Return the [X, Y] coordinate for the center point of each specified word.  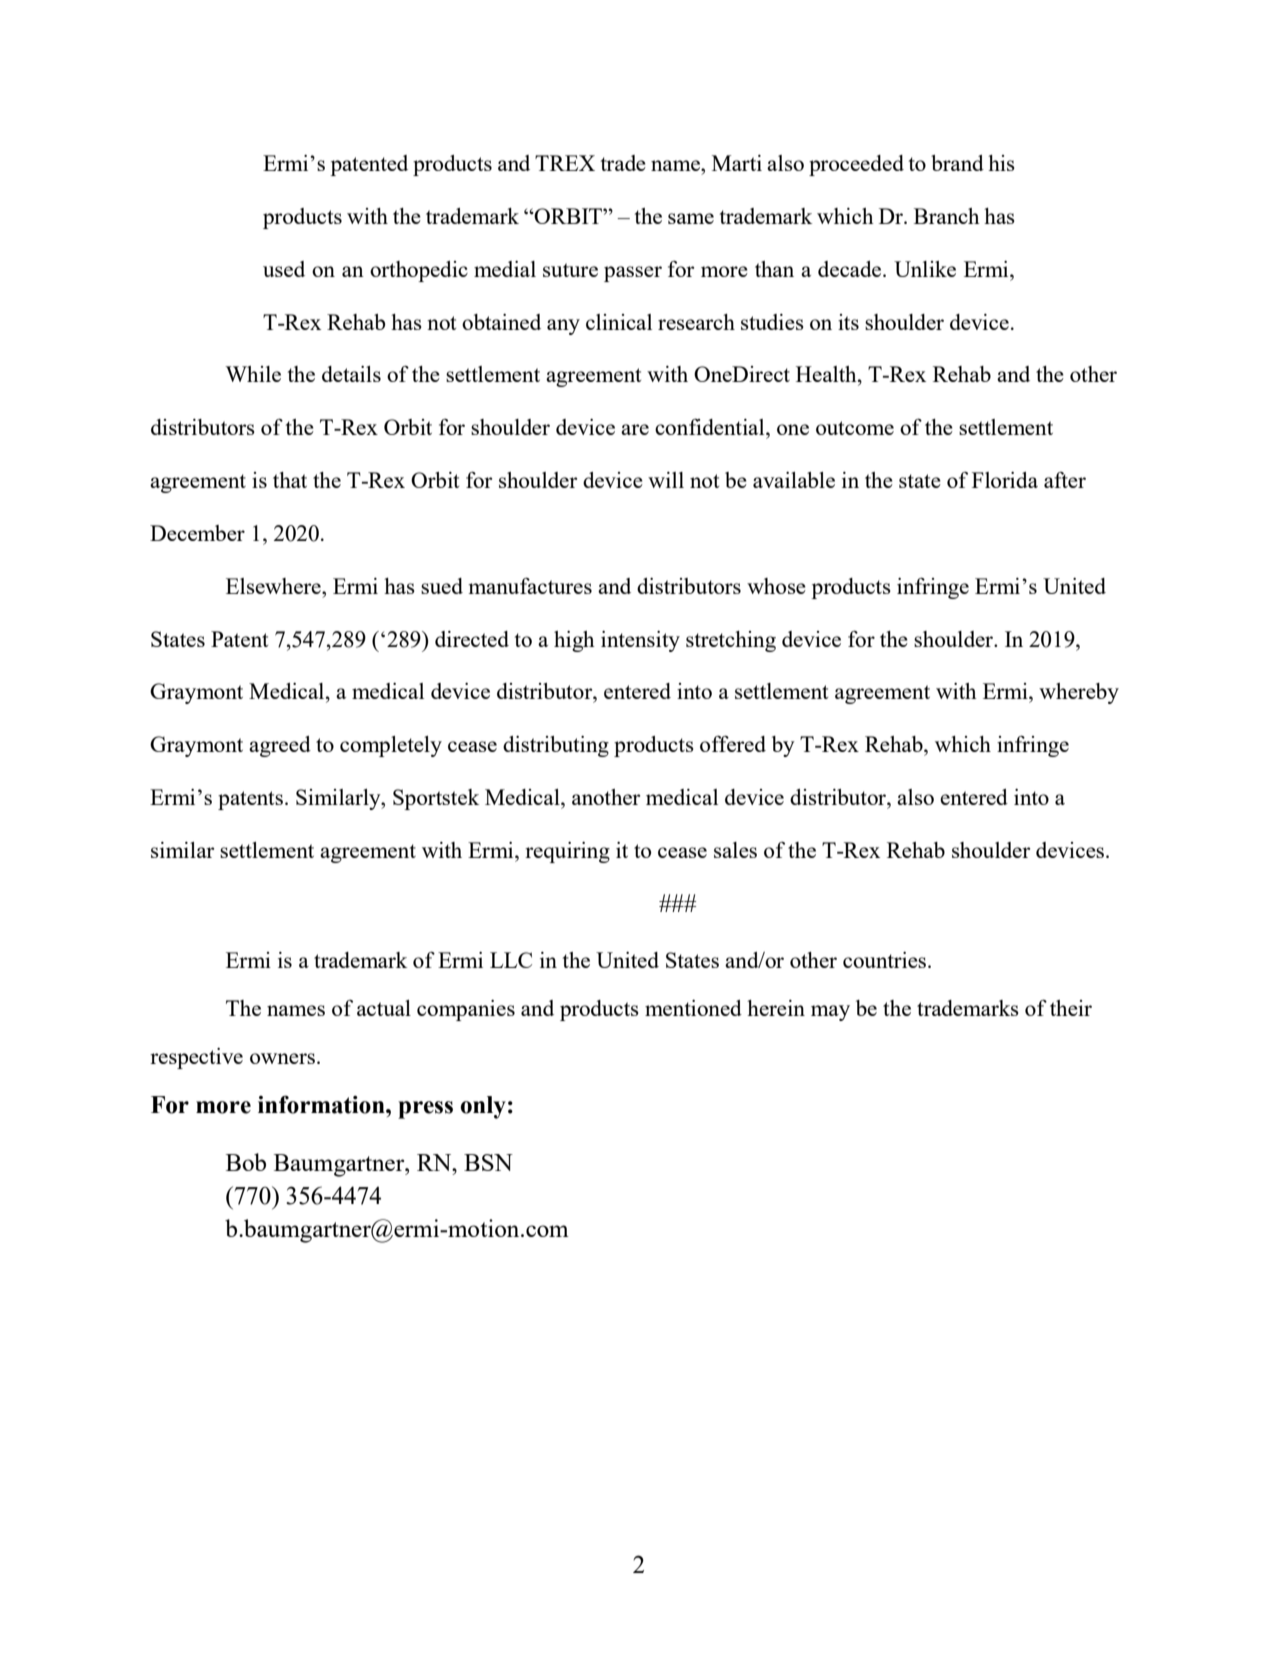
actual [384, 1008]
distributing [556, 746]
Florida [1005, 480]
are [635, 429]
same [691, 218]
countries [886, 960]
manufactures [530, 586]
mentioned [693, 1008]
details [351, 374]
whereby [1079, 693]
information [322, 1104]
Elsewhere [274, 586]
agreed [280, 746]
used [284, 269]
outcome [855, 428]
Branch [947, 216]
